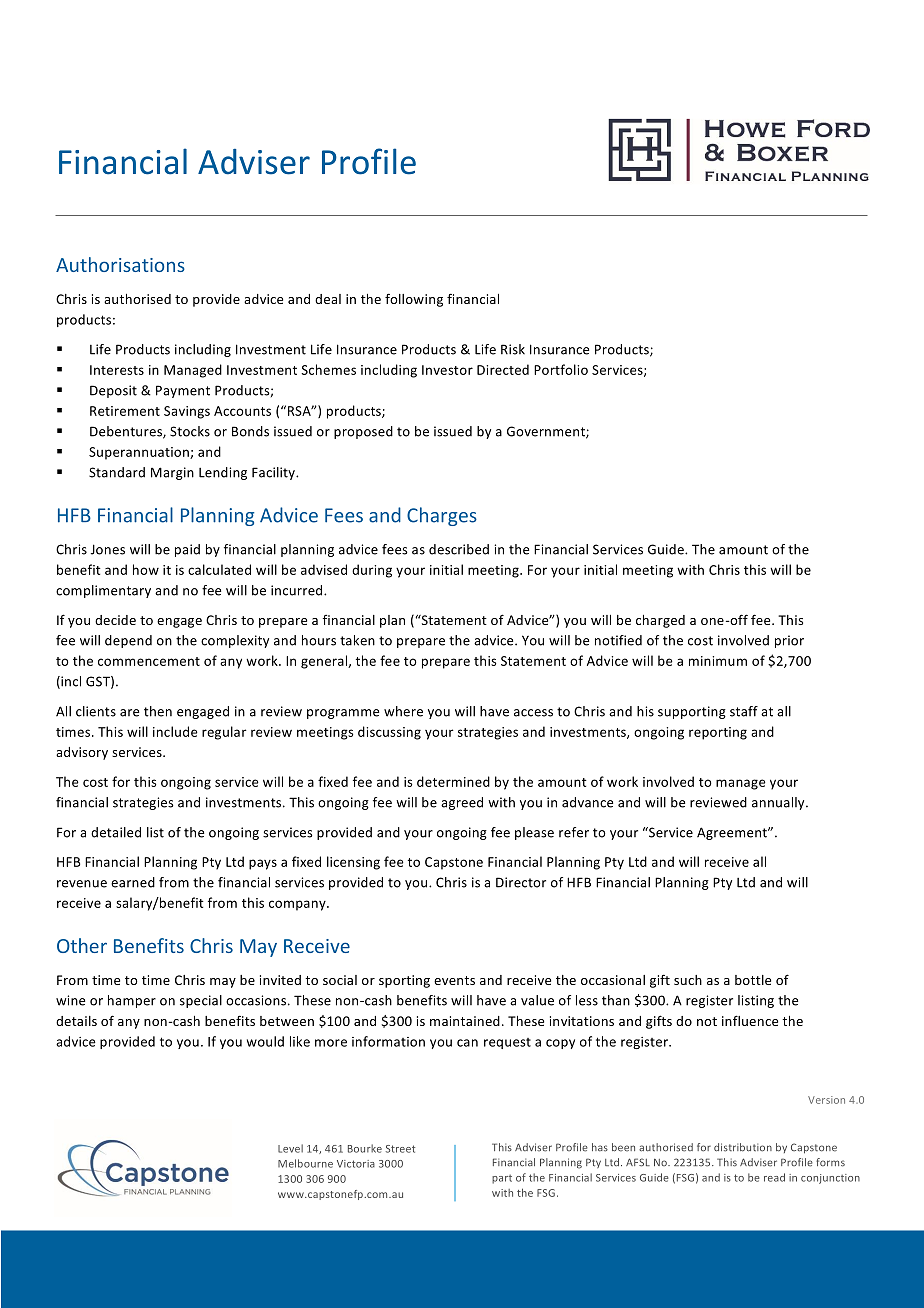  Describe the element at coordinates (753, 980) in the screenshot. I see `bottle` at that location.
